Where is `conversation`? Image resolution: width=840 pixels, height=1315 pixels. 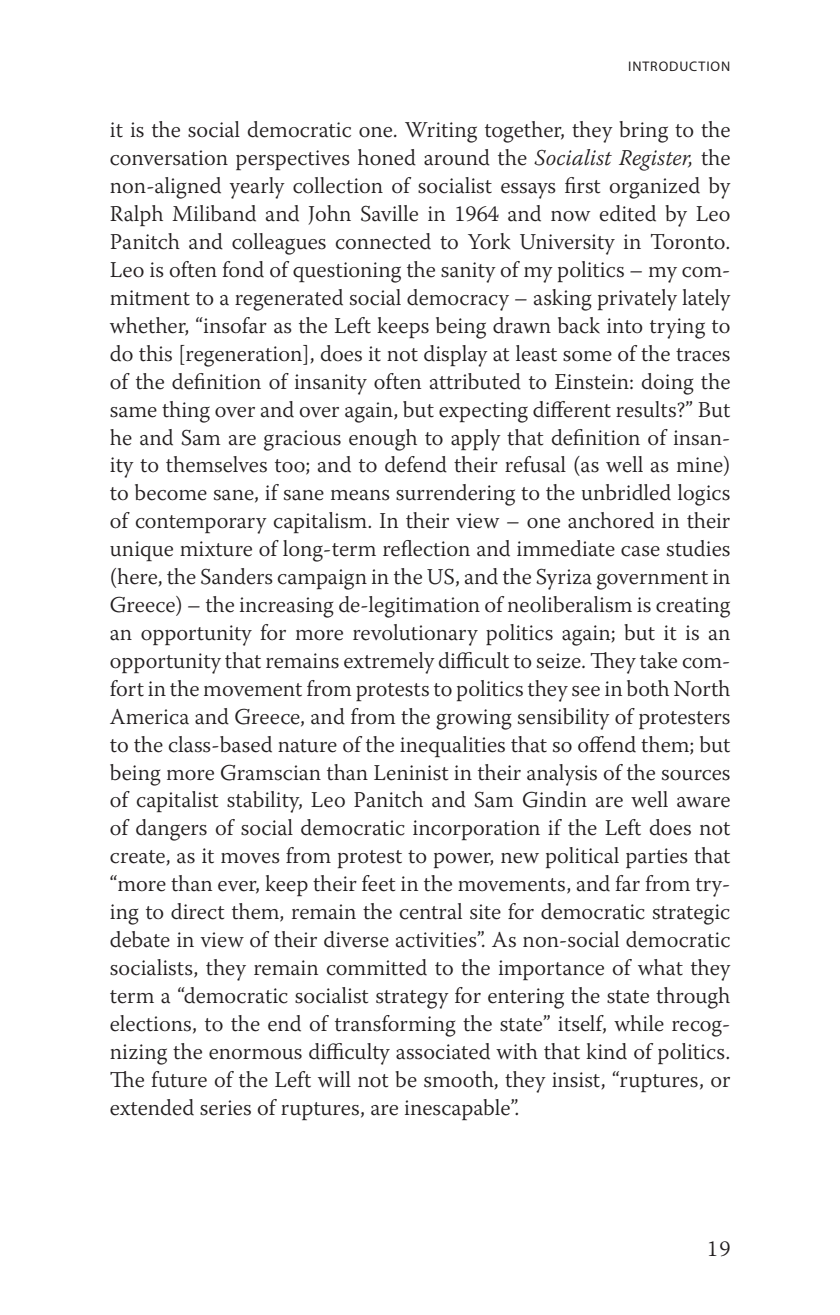 conversation is located at coordinates (169, 158).
